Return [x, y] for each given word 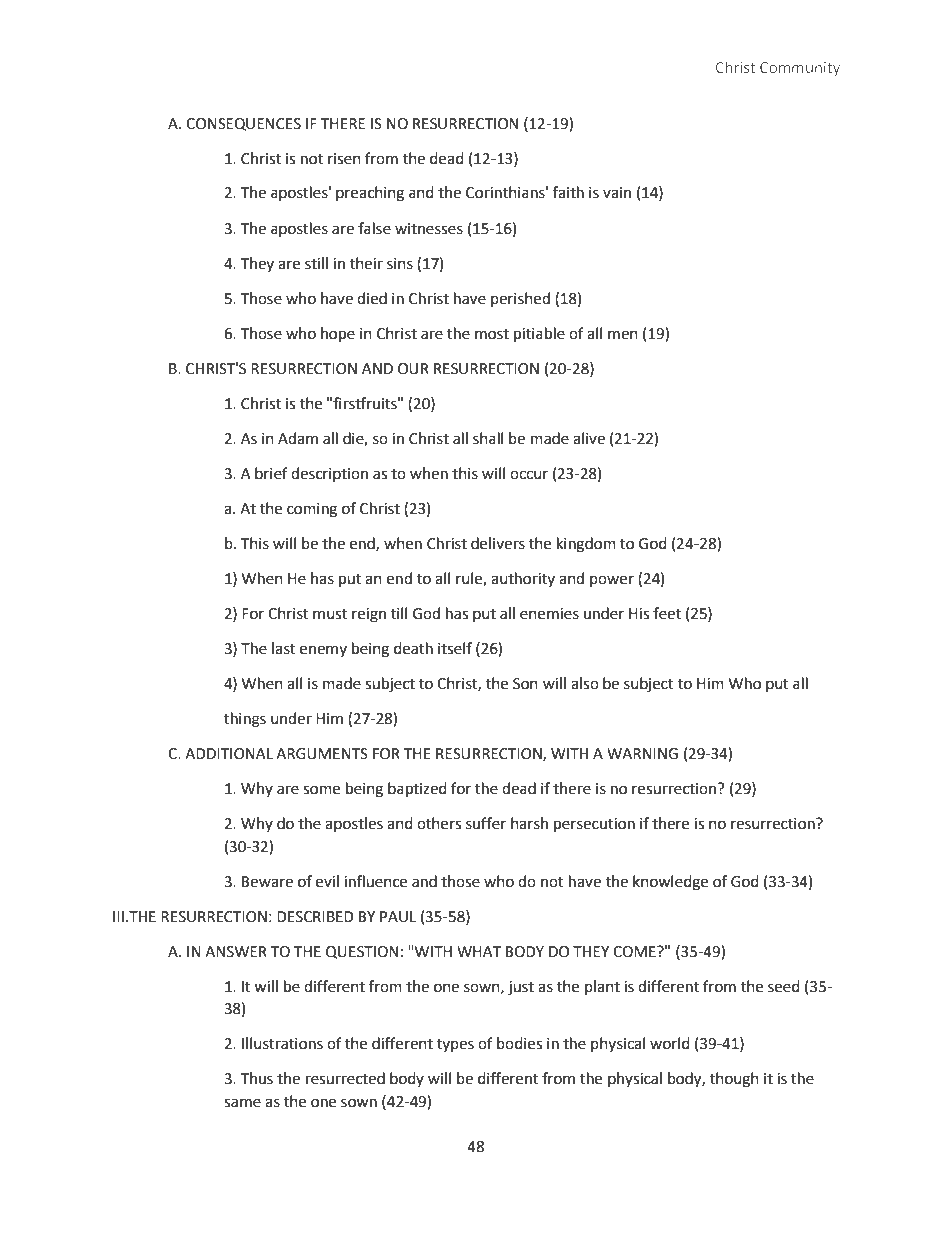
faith [568, 192]
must [330, 614]
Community [800, 69]
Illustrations [282, 1043]
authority [523, 579]
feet [667, 613]
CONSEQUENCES [243, 124]
